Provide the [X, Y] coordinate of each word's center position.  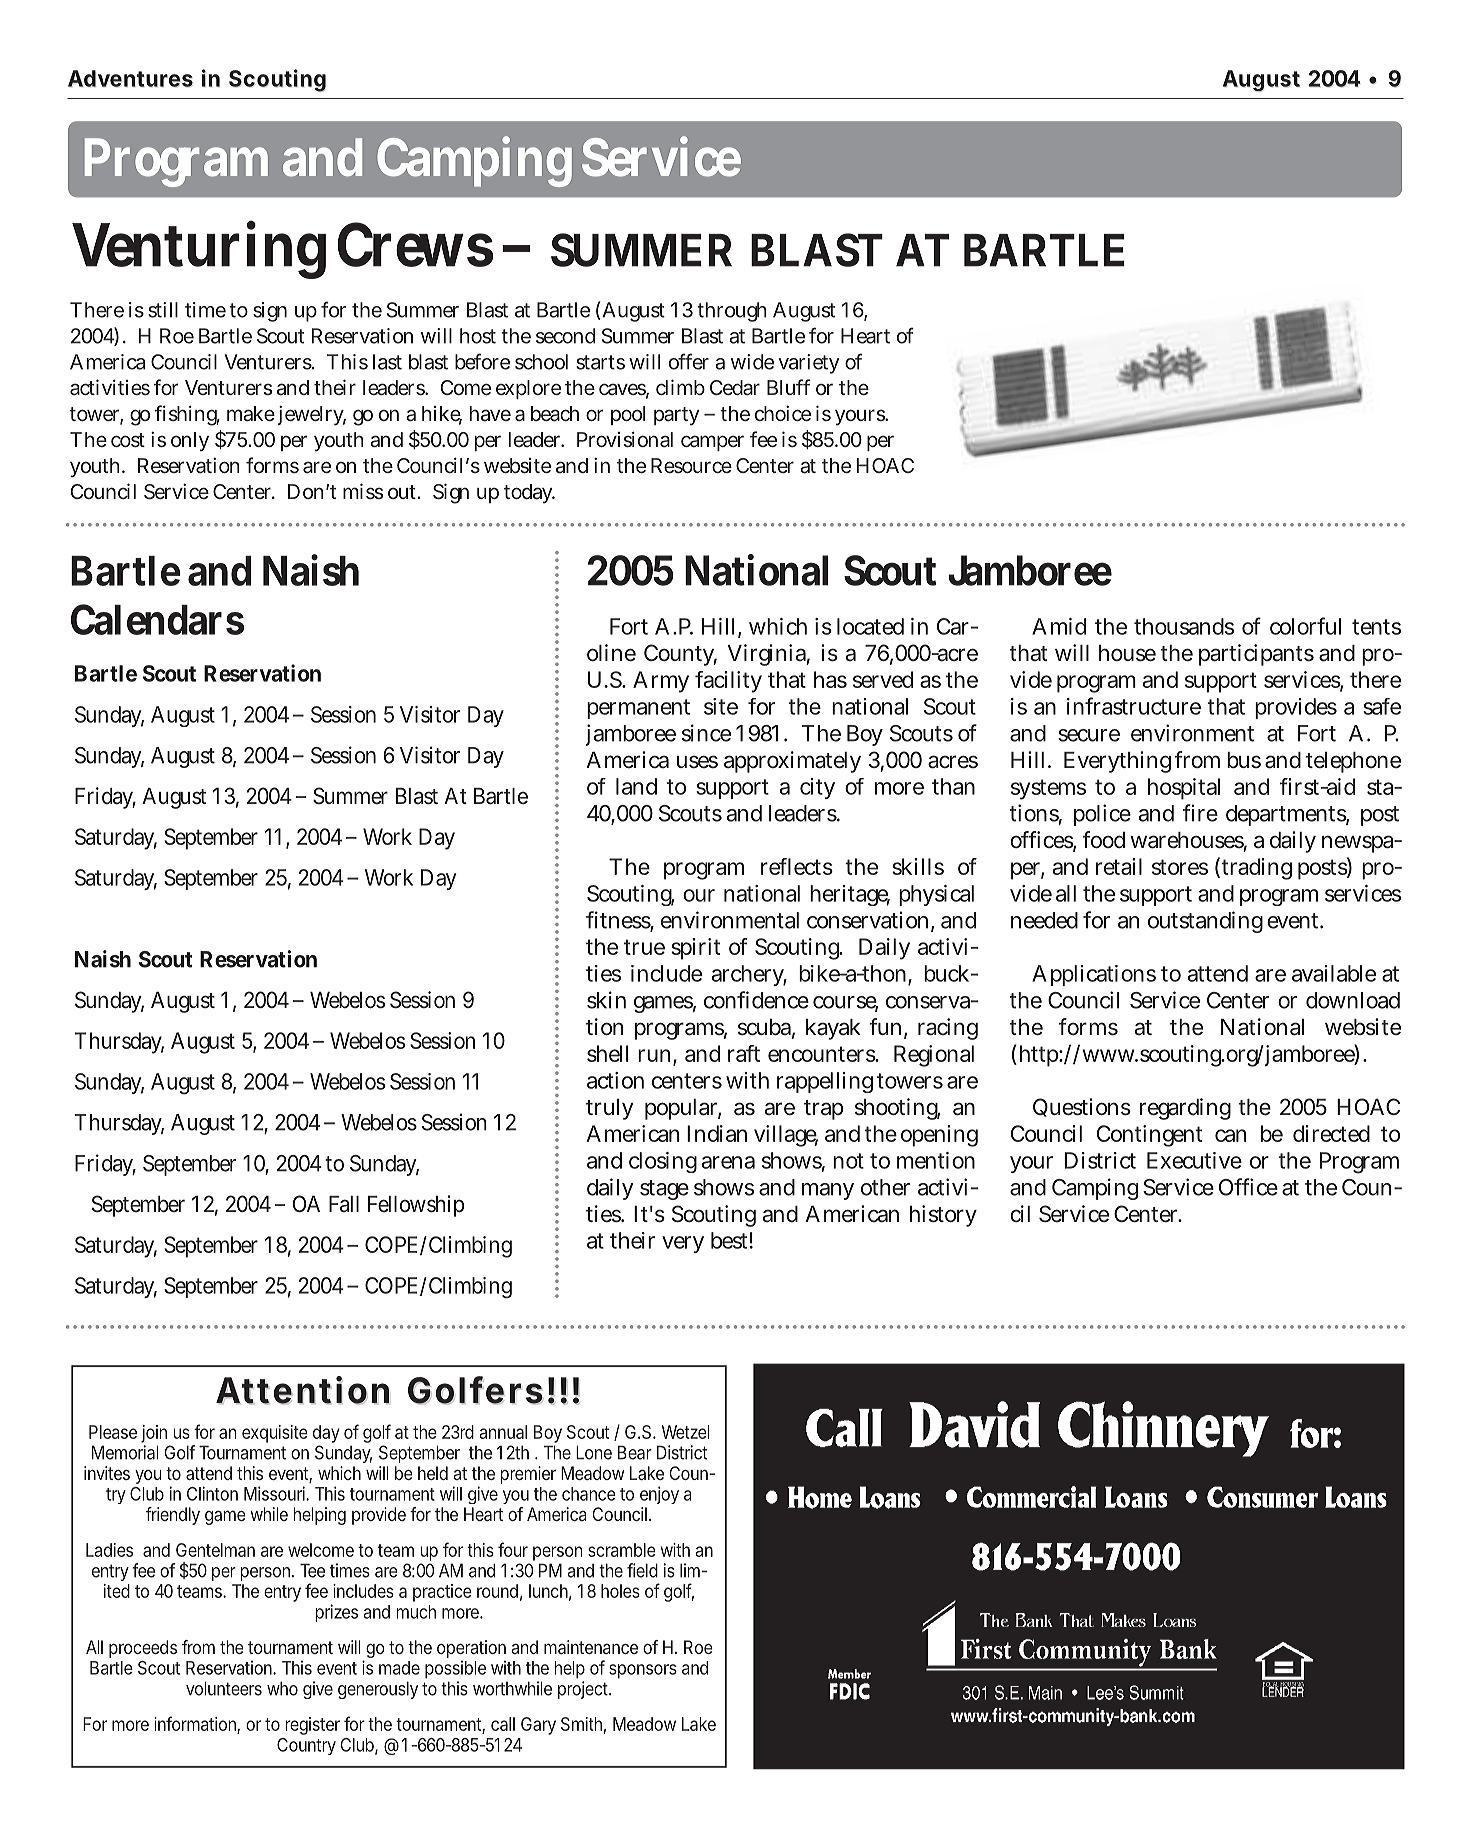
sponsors [643, 1671]
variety [809, 364]
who [282, 1688]
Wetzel [685, 1432]
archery [749, 975]
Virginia [769, 655]
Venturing [199, 250]
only [190, 441]
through [732, 312]
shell [607, 1053]
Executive [1194, 1160]
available [1334, 973]
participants [1256, 655]
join [154, 1434]
